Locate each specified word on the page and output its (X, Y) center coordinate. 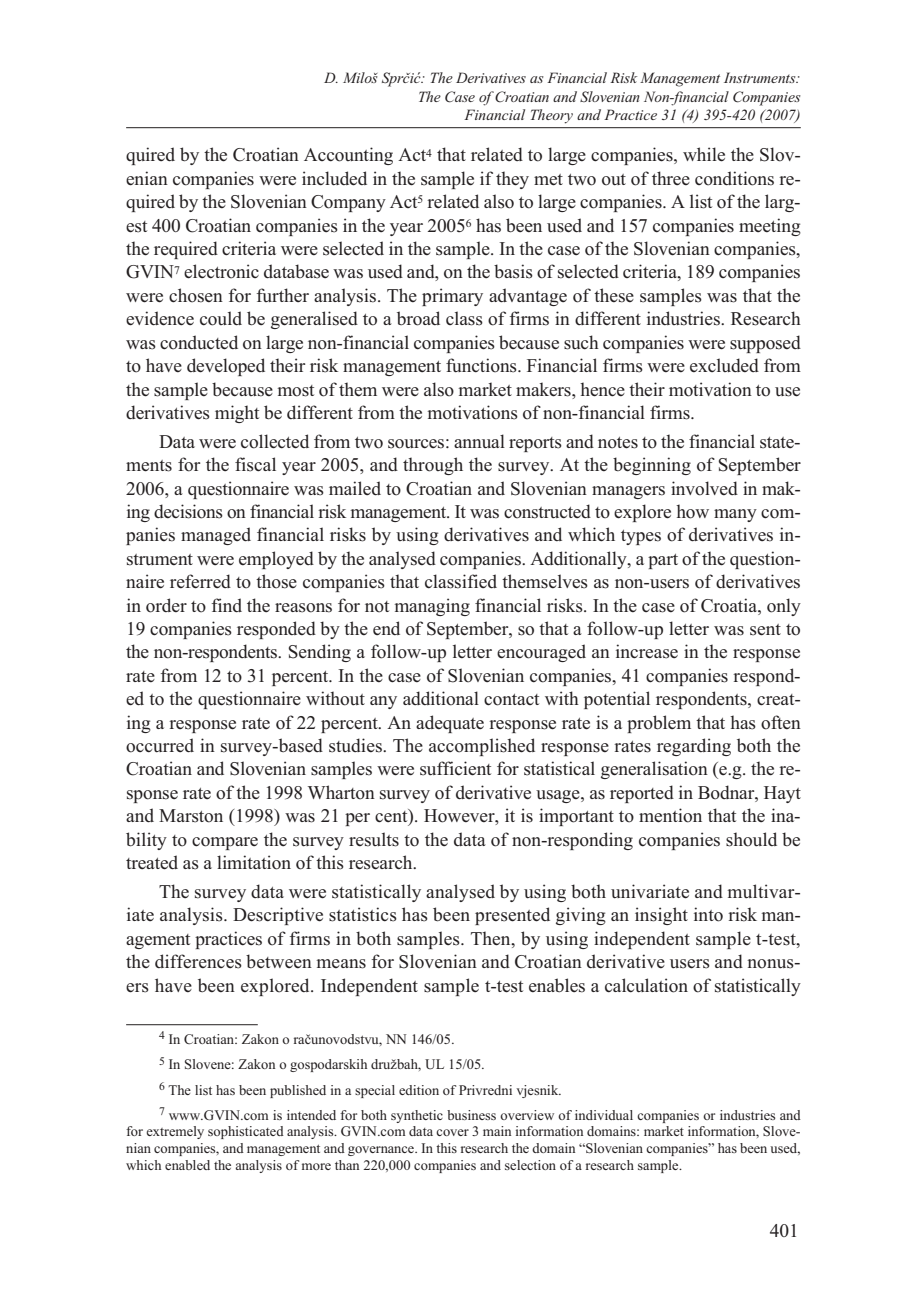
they (512, 180)
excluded (724, 365)
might (237, 414)
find (227, 605)
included (334, 178)
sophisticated (246, 1132)
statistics (363, 914)
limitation (254, 862)
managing (432, 607)
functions (482, 365)
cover (452, 1132)
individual (604, 1115)
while (704, 154)
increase (647, 651)
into (708, 914)
